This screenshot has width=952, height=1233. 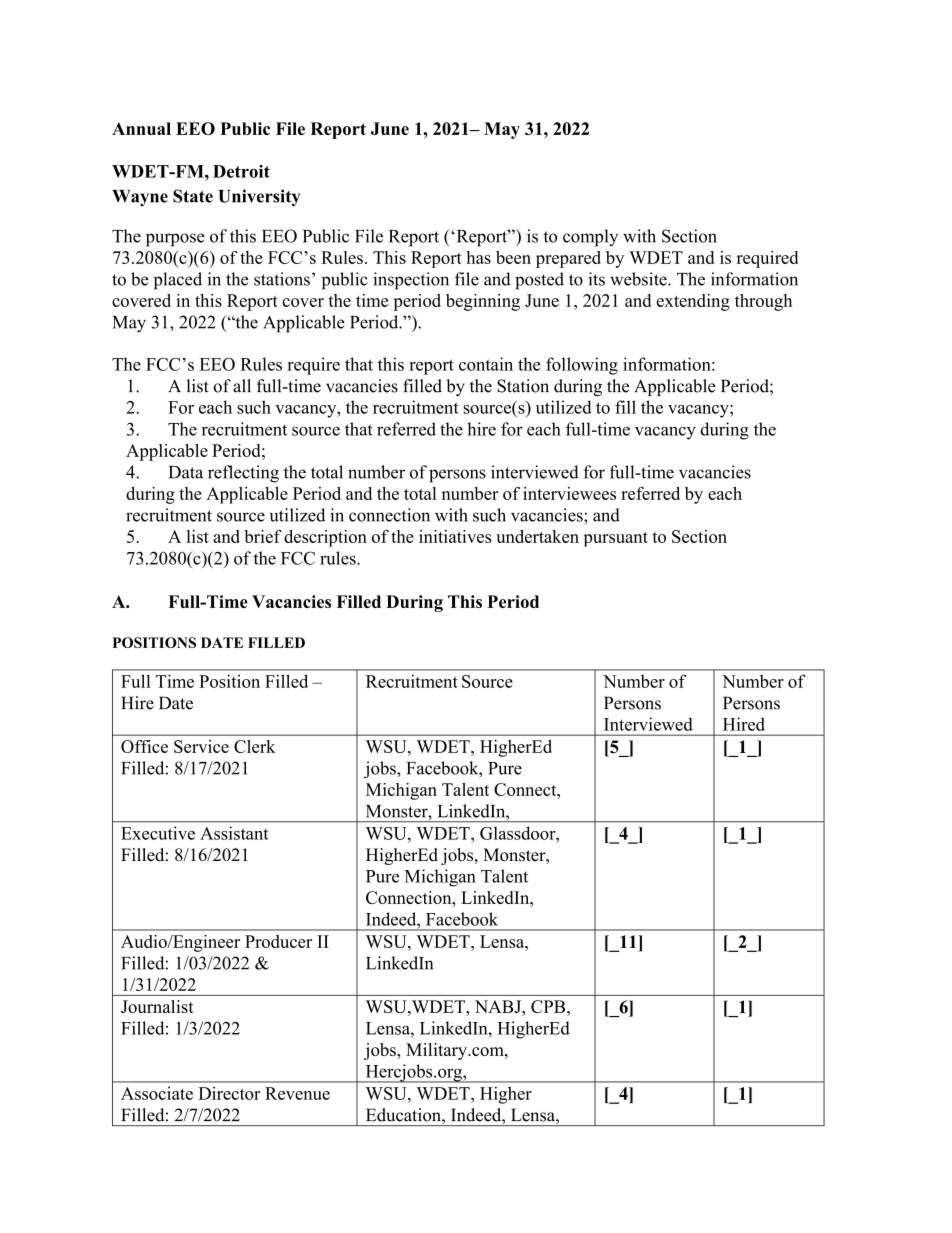 I want to click on undertaken, so click(x=537, y=536).
